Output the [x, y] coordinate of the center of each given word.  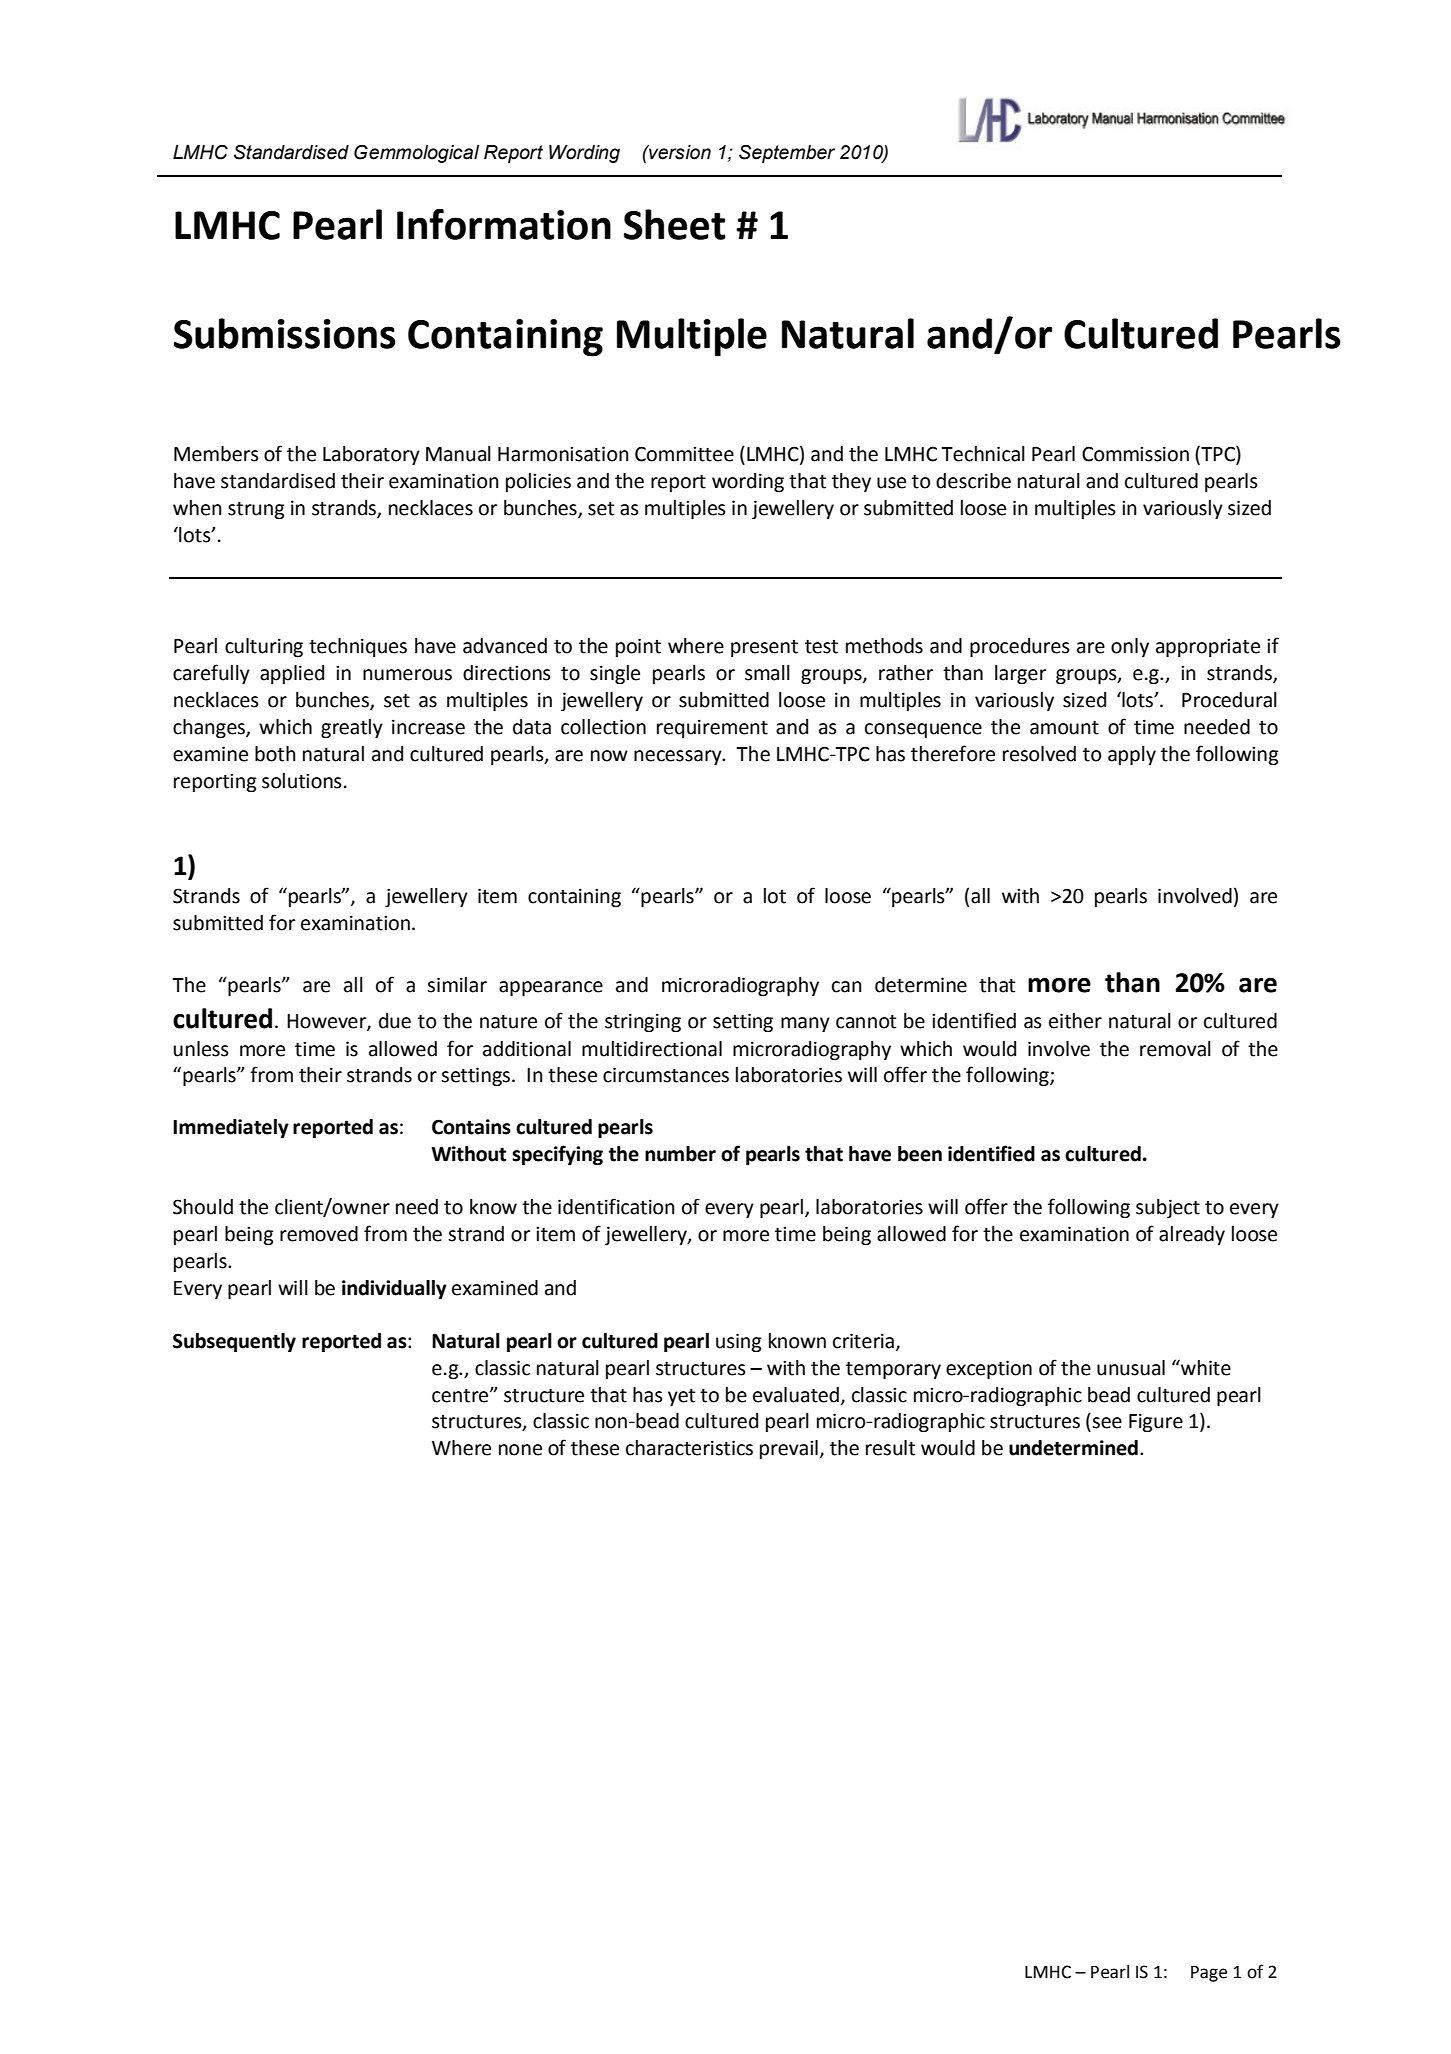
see [1107, 1423]
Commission [1135, 454]
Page [1209, 1974]
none [520, 1450]
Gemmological [416, 154]
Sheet [674, 224]
